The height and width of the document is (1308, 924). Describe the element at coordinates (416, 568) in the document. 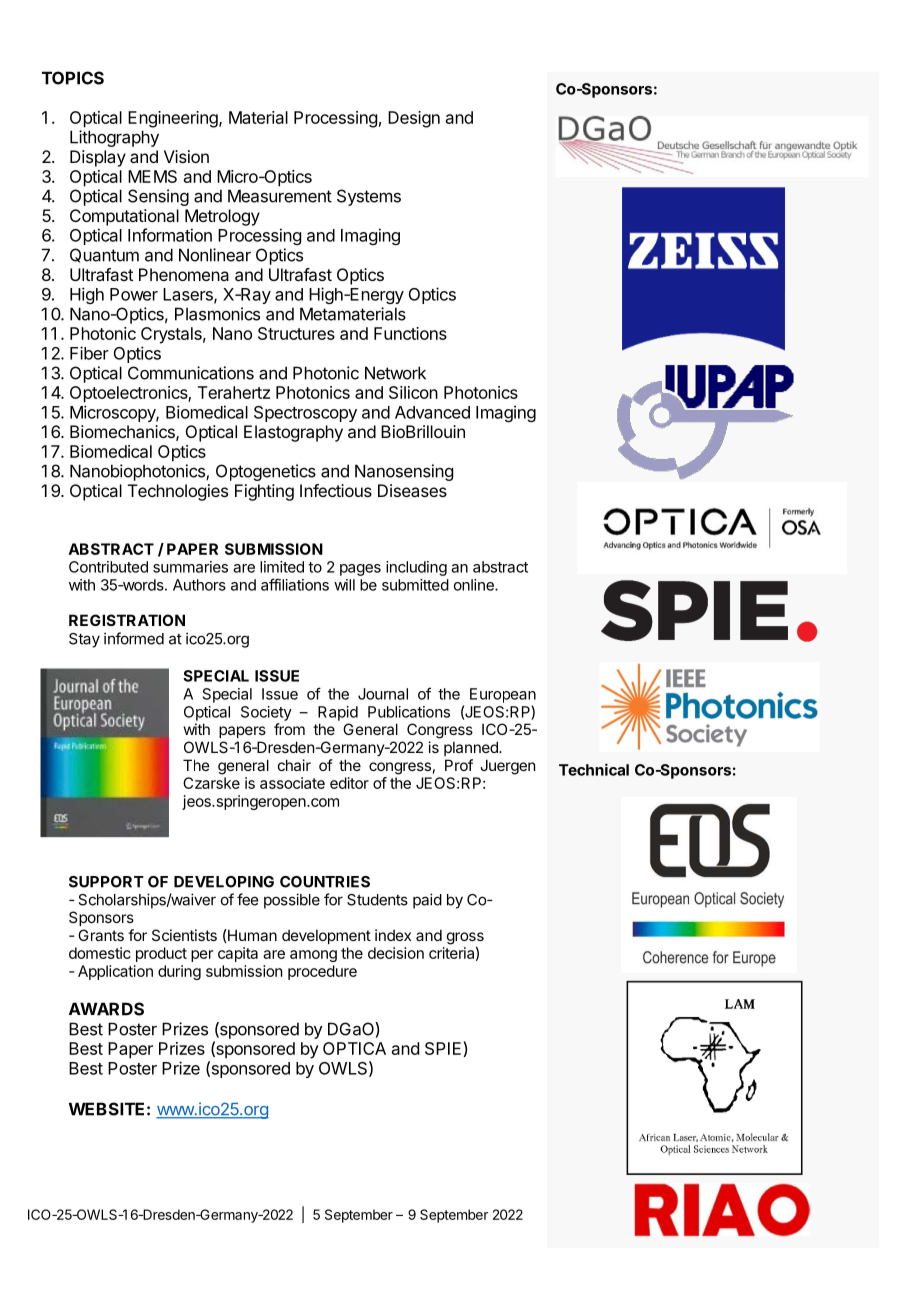

I see `including` at that location.
